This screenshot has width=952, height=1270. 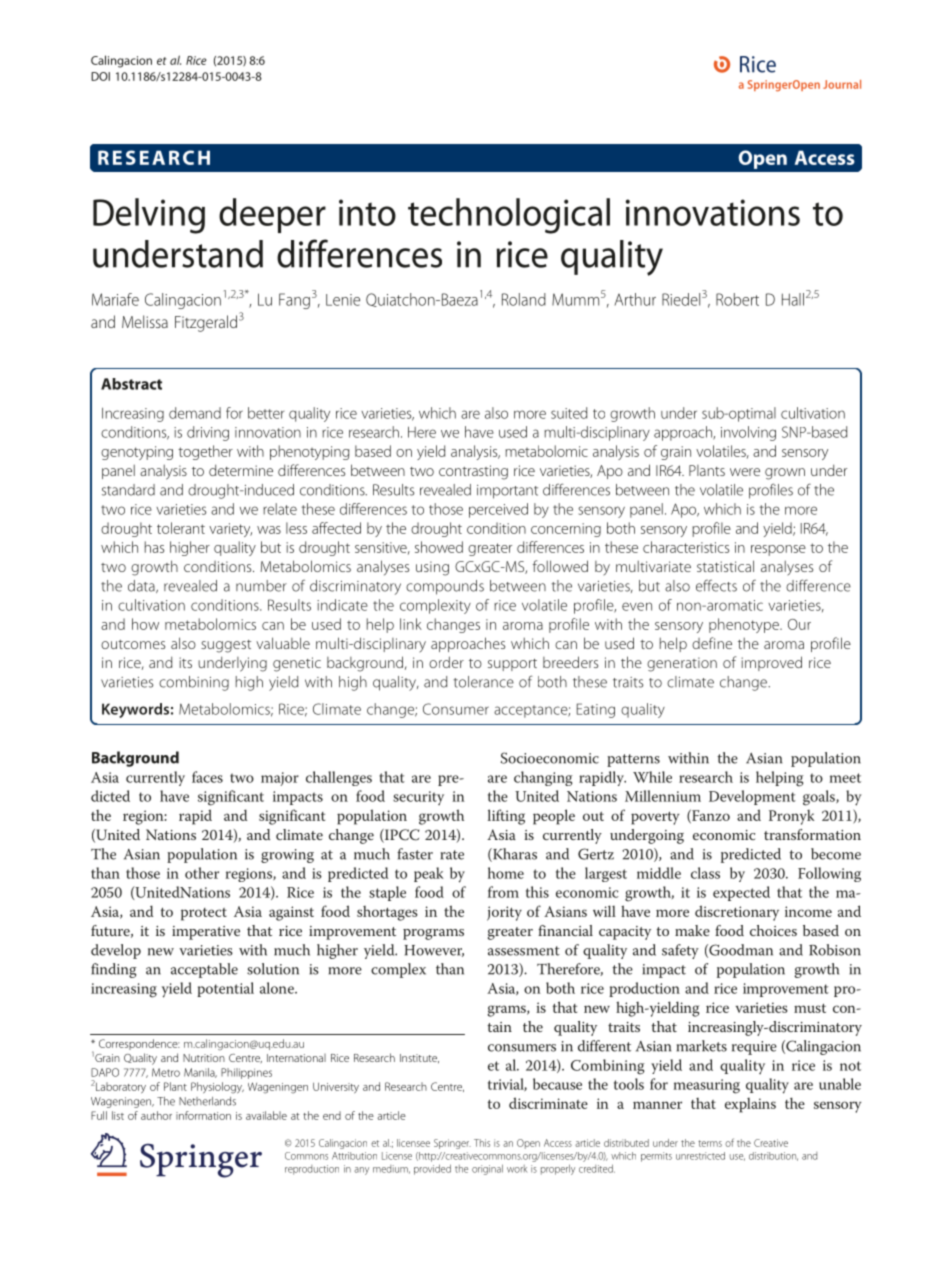 I want to click on information, so click(x=203, y=1115).
